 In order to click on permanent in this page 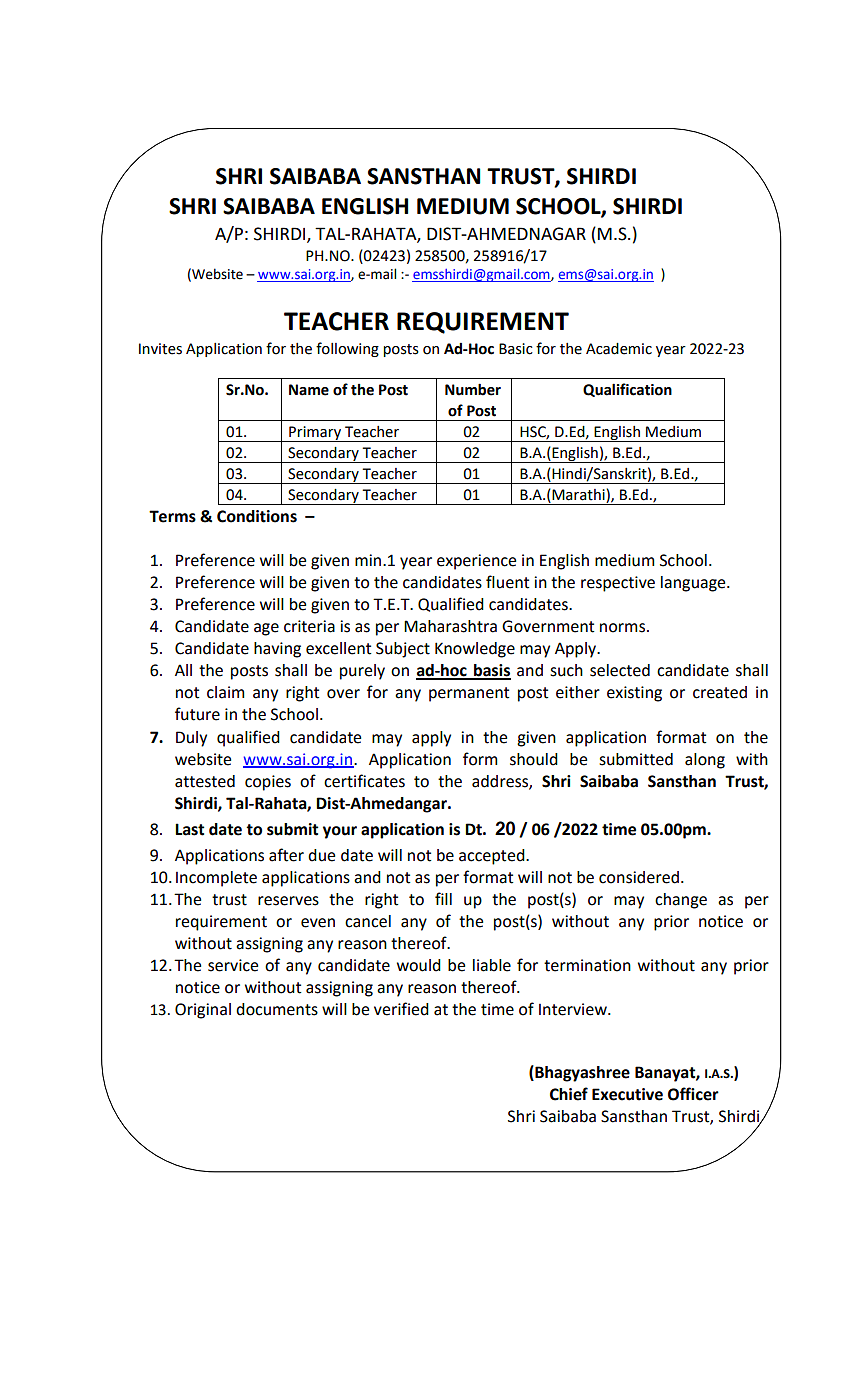, I will do `click(469, 694)`.
